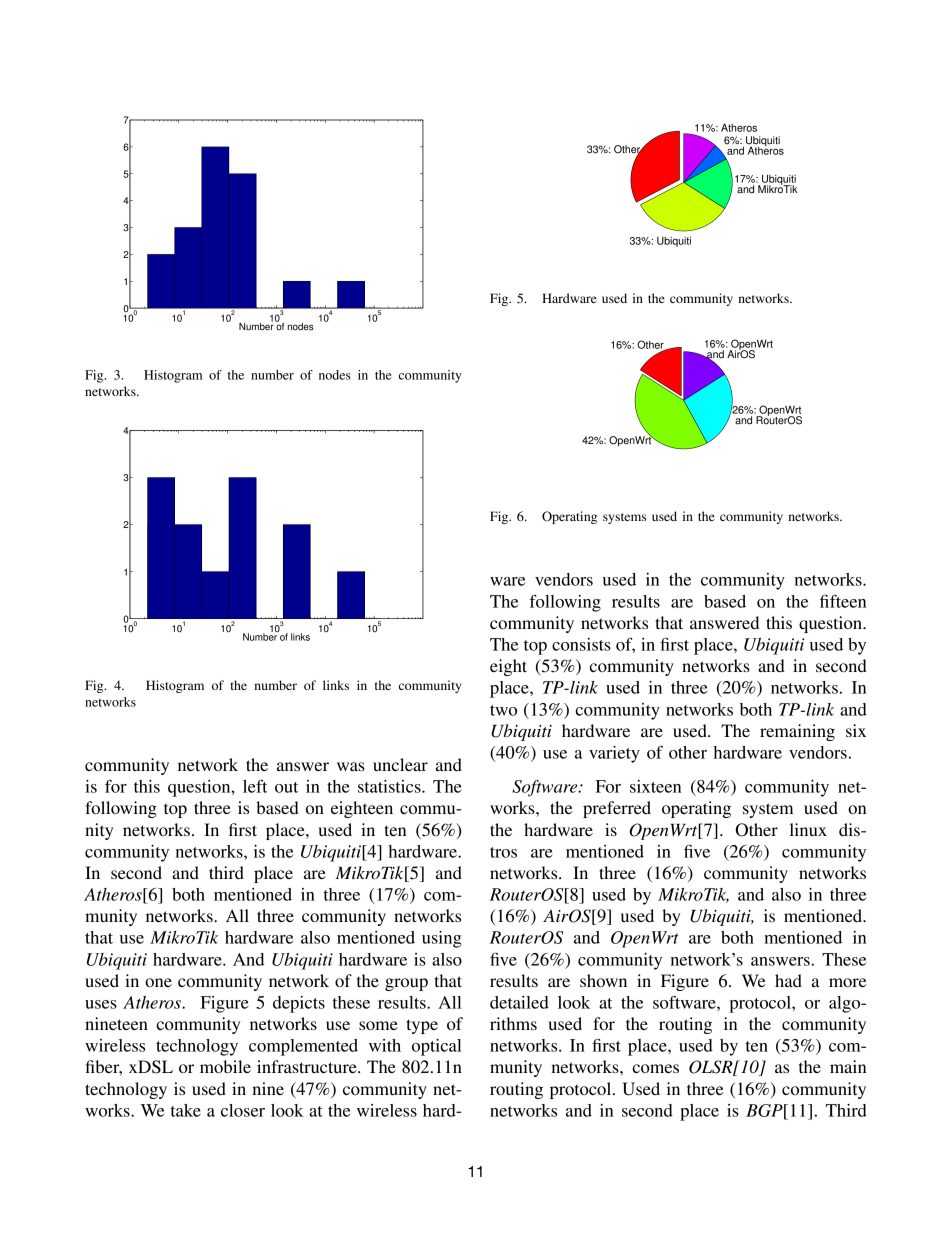 This screenshot has width=952, height=1233. What do you see at coordinates (101, 1004) in the screenshot?
I see `uses` at bounding box center [101, 1004].
